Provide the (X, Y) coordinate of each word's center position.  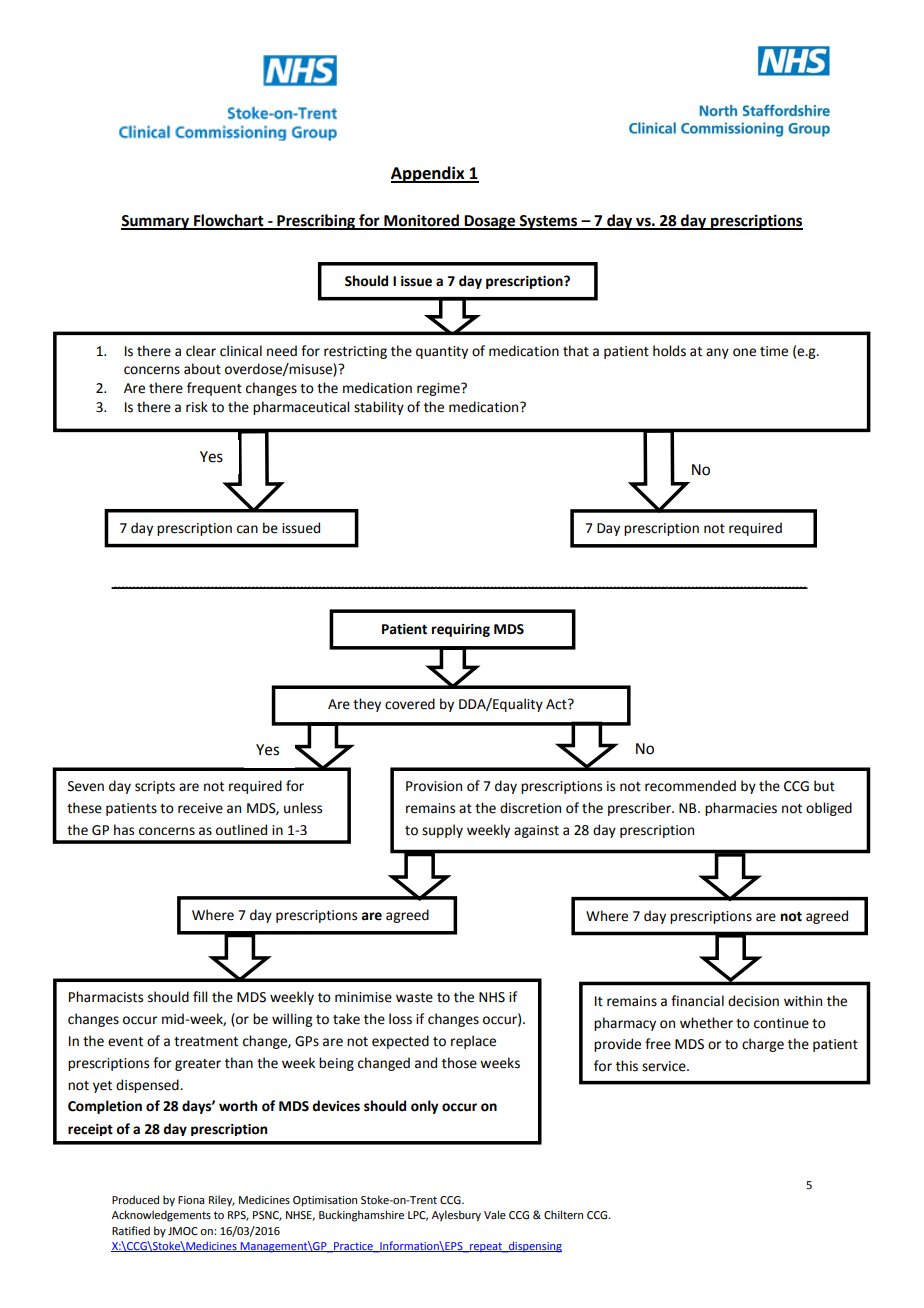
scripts (155, 787)
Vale (495, 1214)
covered (410, 704)
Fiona (191, 1200)
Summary (156, 222)
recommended (690, 786)
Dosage (490, 222)
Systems (549, 222)
